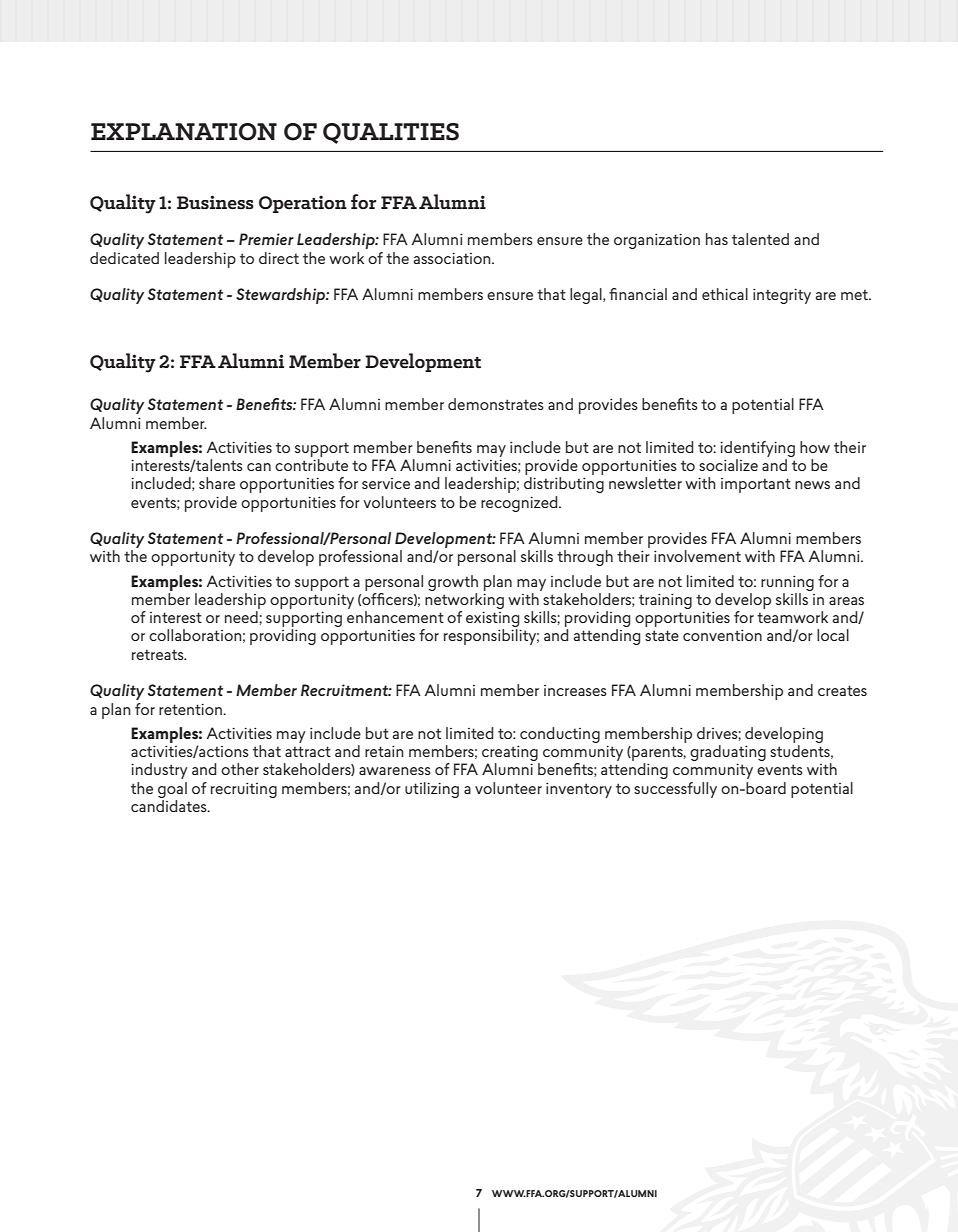  Describe the element at coordinates (432, 790) in the image. I see `utilizing` at that location.
